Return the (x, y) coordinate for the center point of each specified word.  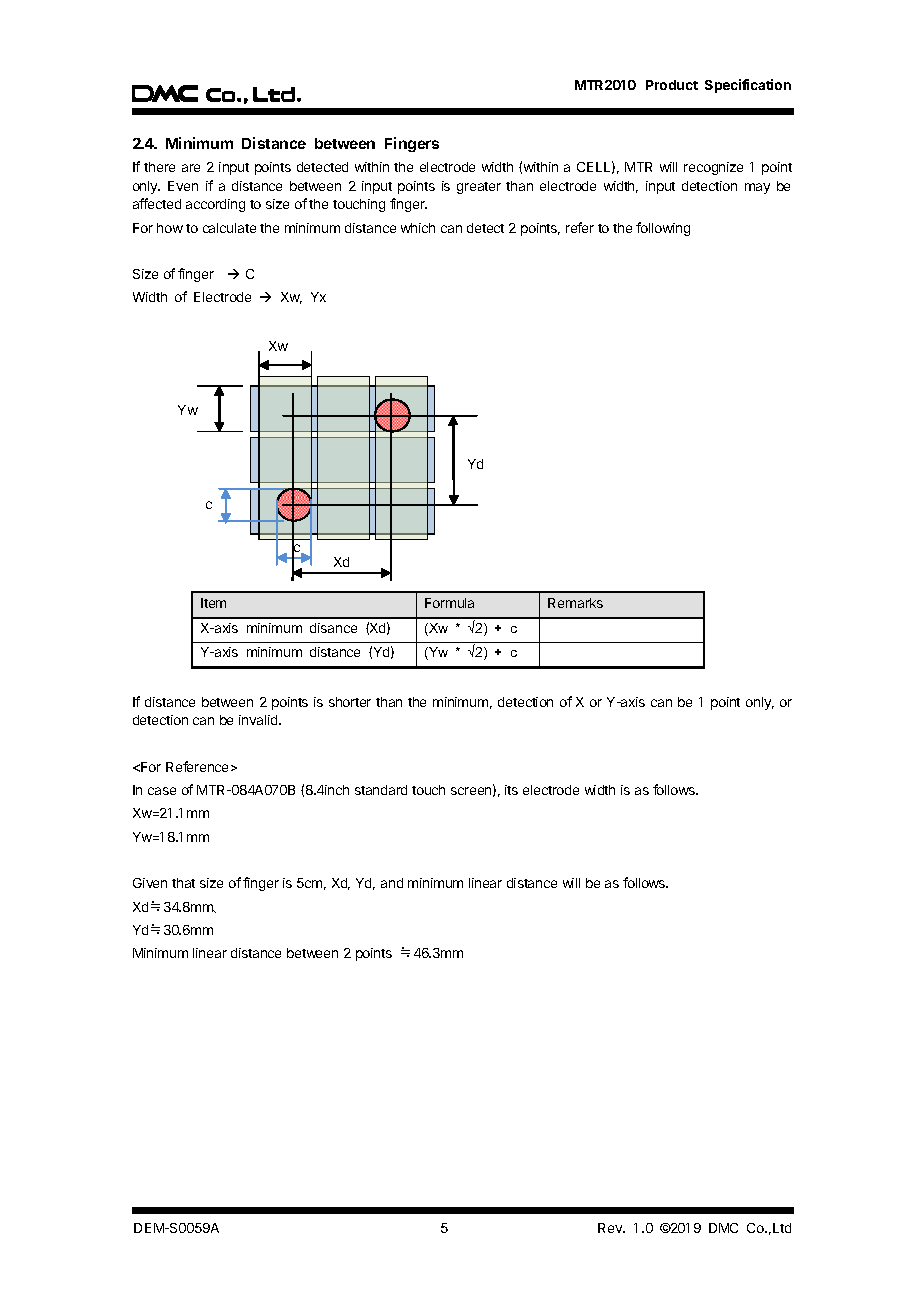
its (511, 790)
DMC (723, 1228)
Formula (449, 603)
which (418, 228)
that (183, 883)
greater (479, 188)
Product (672, 85)
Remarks (575, 603)
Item (213, 603)
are (191, 168)
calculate (229, 228)
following (663, 229)
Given (150, 883)
